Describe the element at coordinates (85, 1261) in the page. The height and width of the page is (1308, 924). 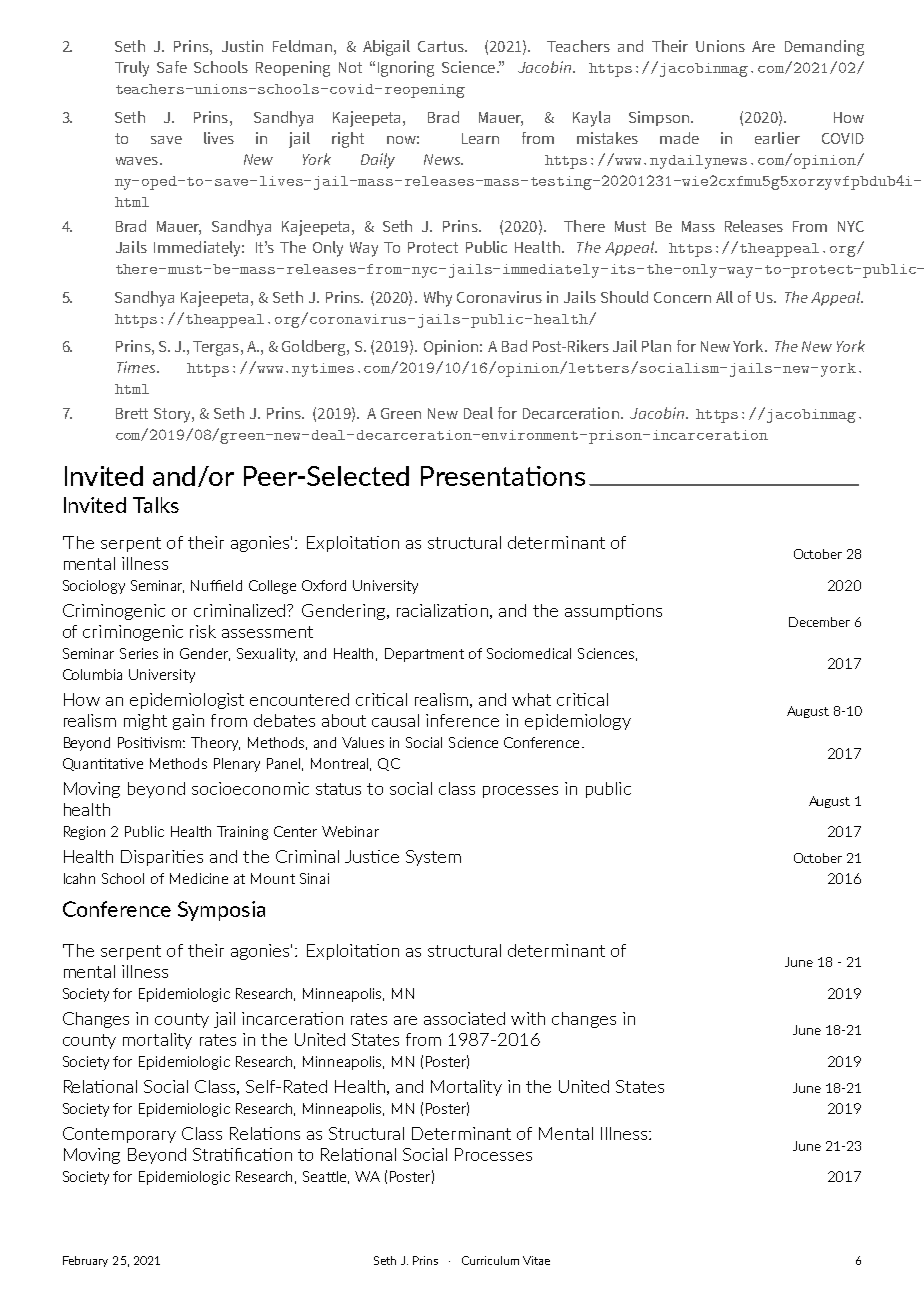
I see `February` at that location.
